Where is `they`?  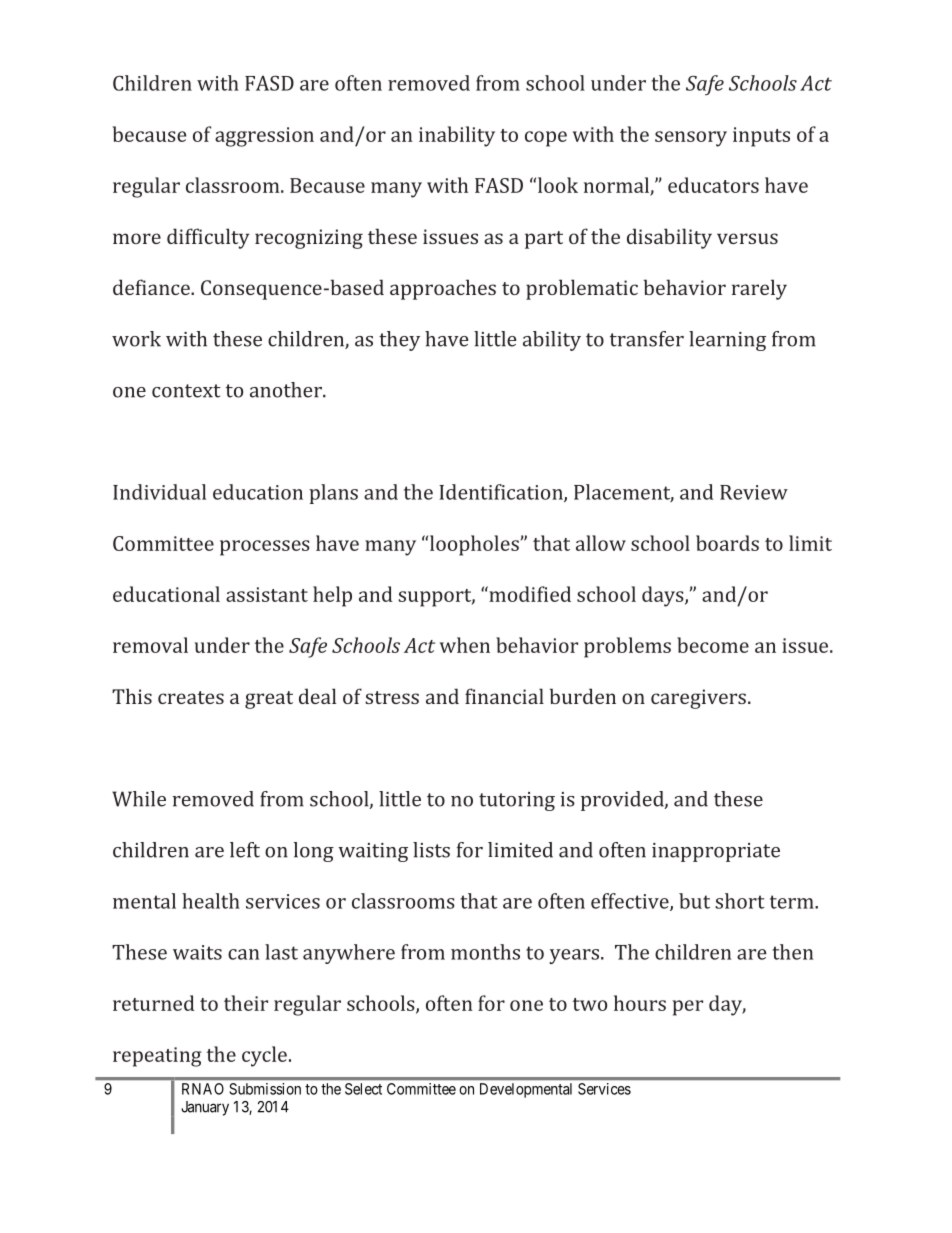 they is located at coordinates (399, 341).
